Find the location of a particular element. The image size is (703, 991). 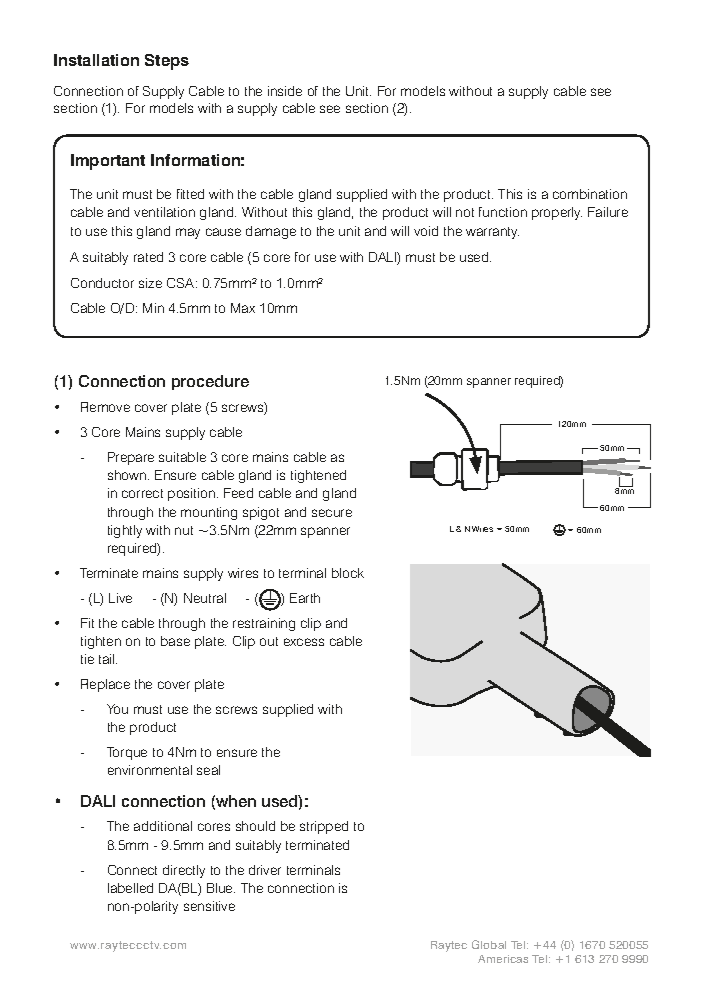

Steps is located at coordinates (167, 62).
